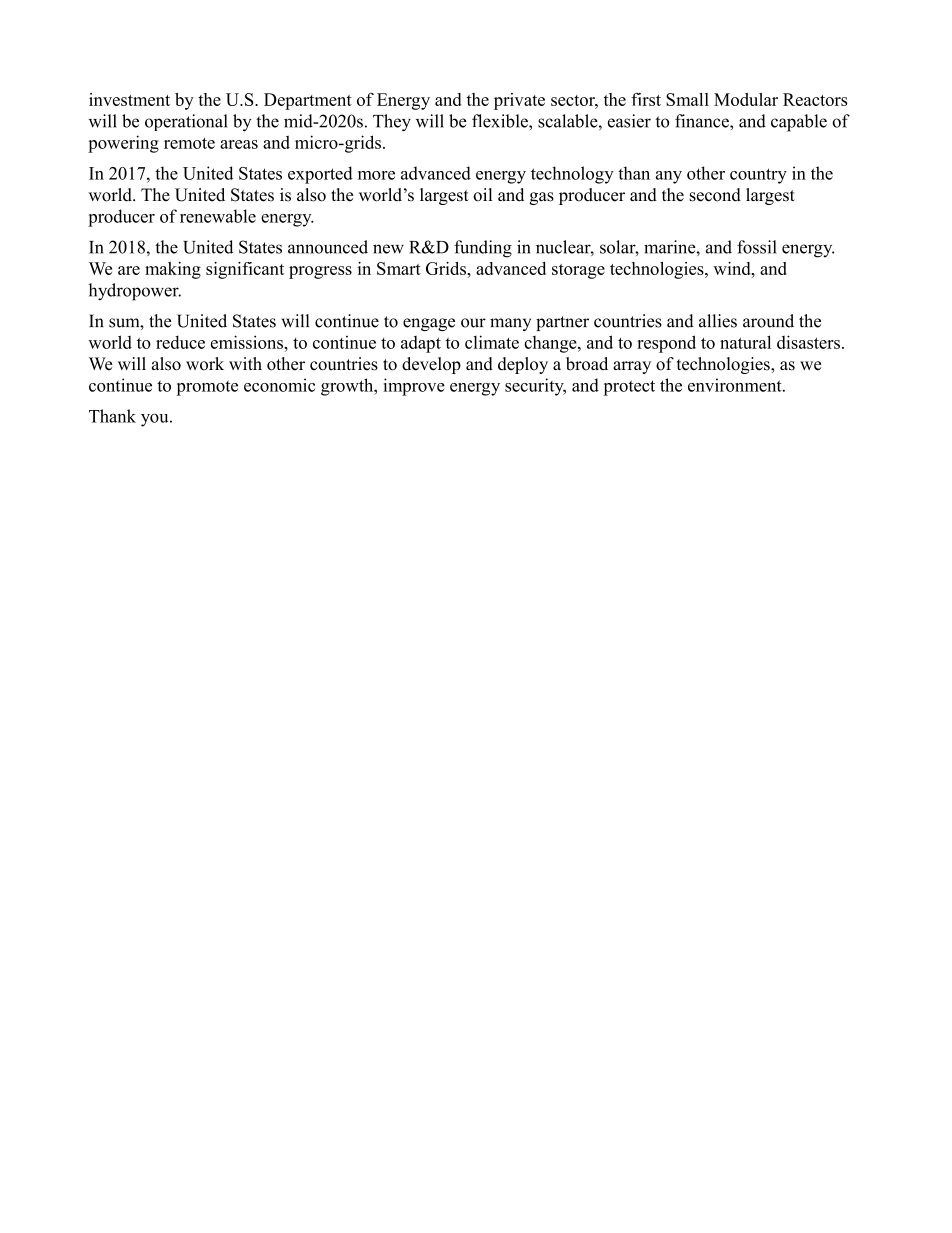 The image size is (952, 1233). Describe the element at coordinates (715, 195) in the page. I see `second` at that location.
